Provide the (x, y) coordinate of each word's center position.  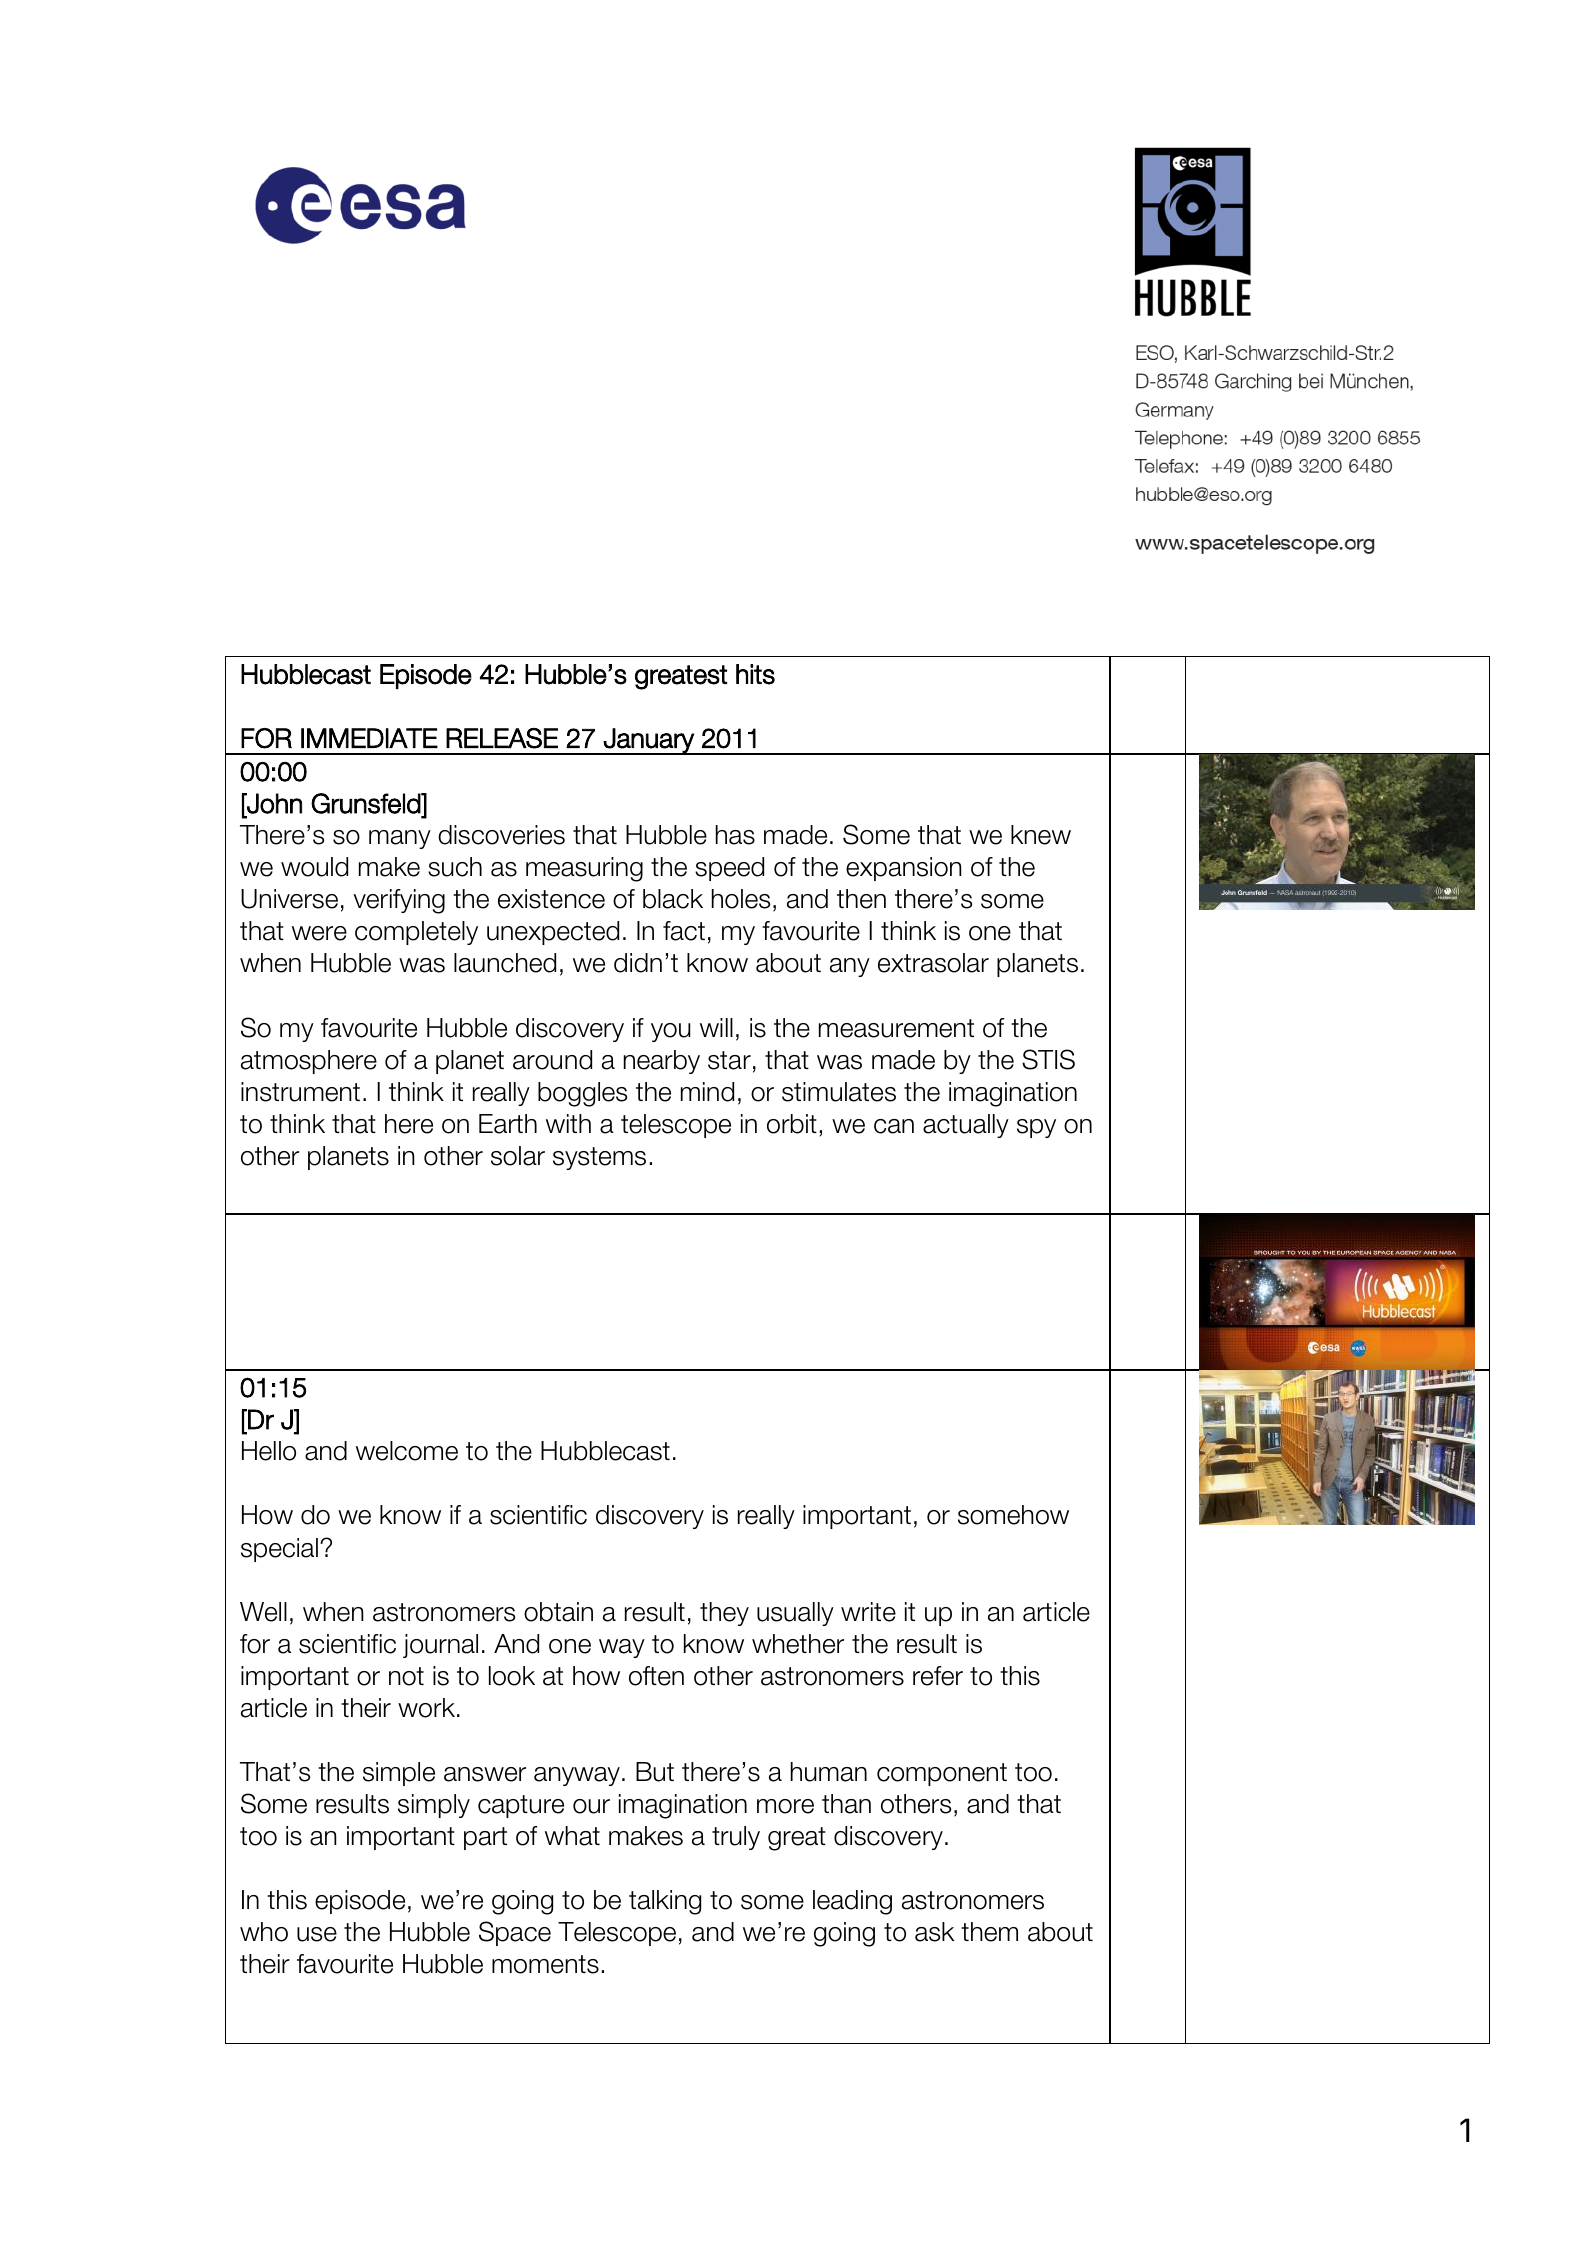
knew (1041, 835)
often (656, 1676)
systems (599, 1158)
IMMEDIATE (369, 738)
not (406, 1676)
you (671, 1032)
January (649, 741)
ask (934, 1932)
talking (665, 1902)
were (319, 933)
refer (938, 1676)
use (317, 1934)
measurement (896, 1028)
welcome (407, 1451)
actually (966, 1126)
